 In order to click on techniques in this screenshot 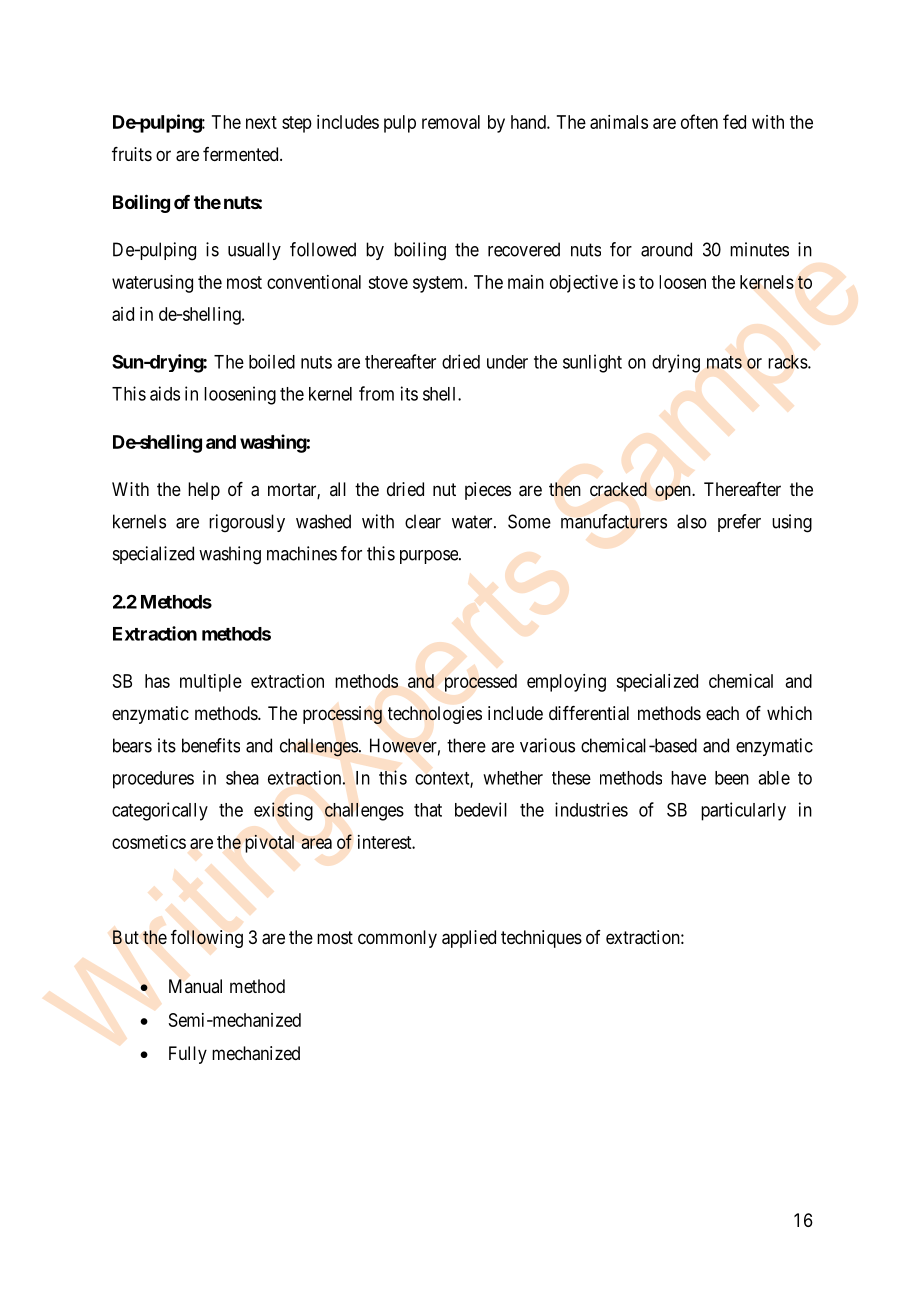, I will do `click(541, 939)`.
